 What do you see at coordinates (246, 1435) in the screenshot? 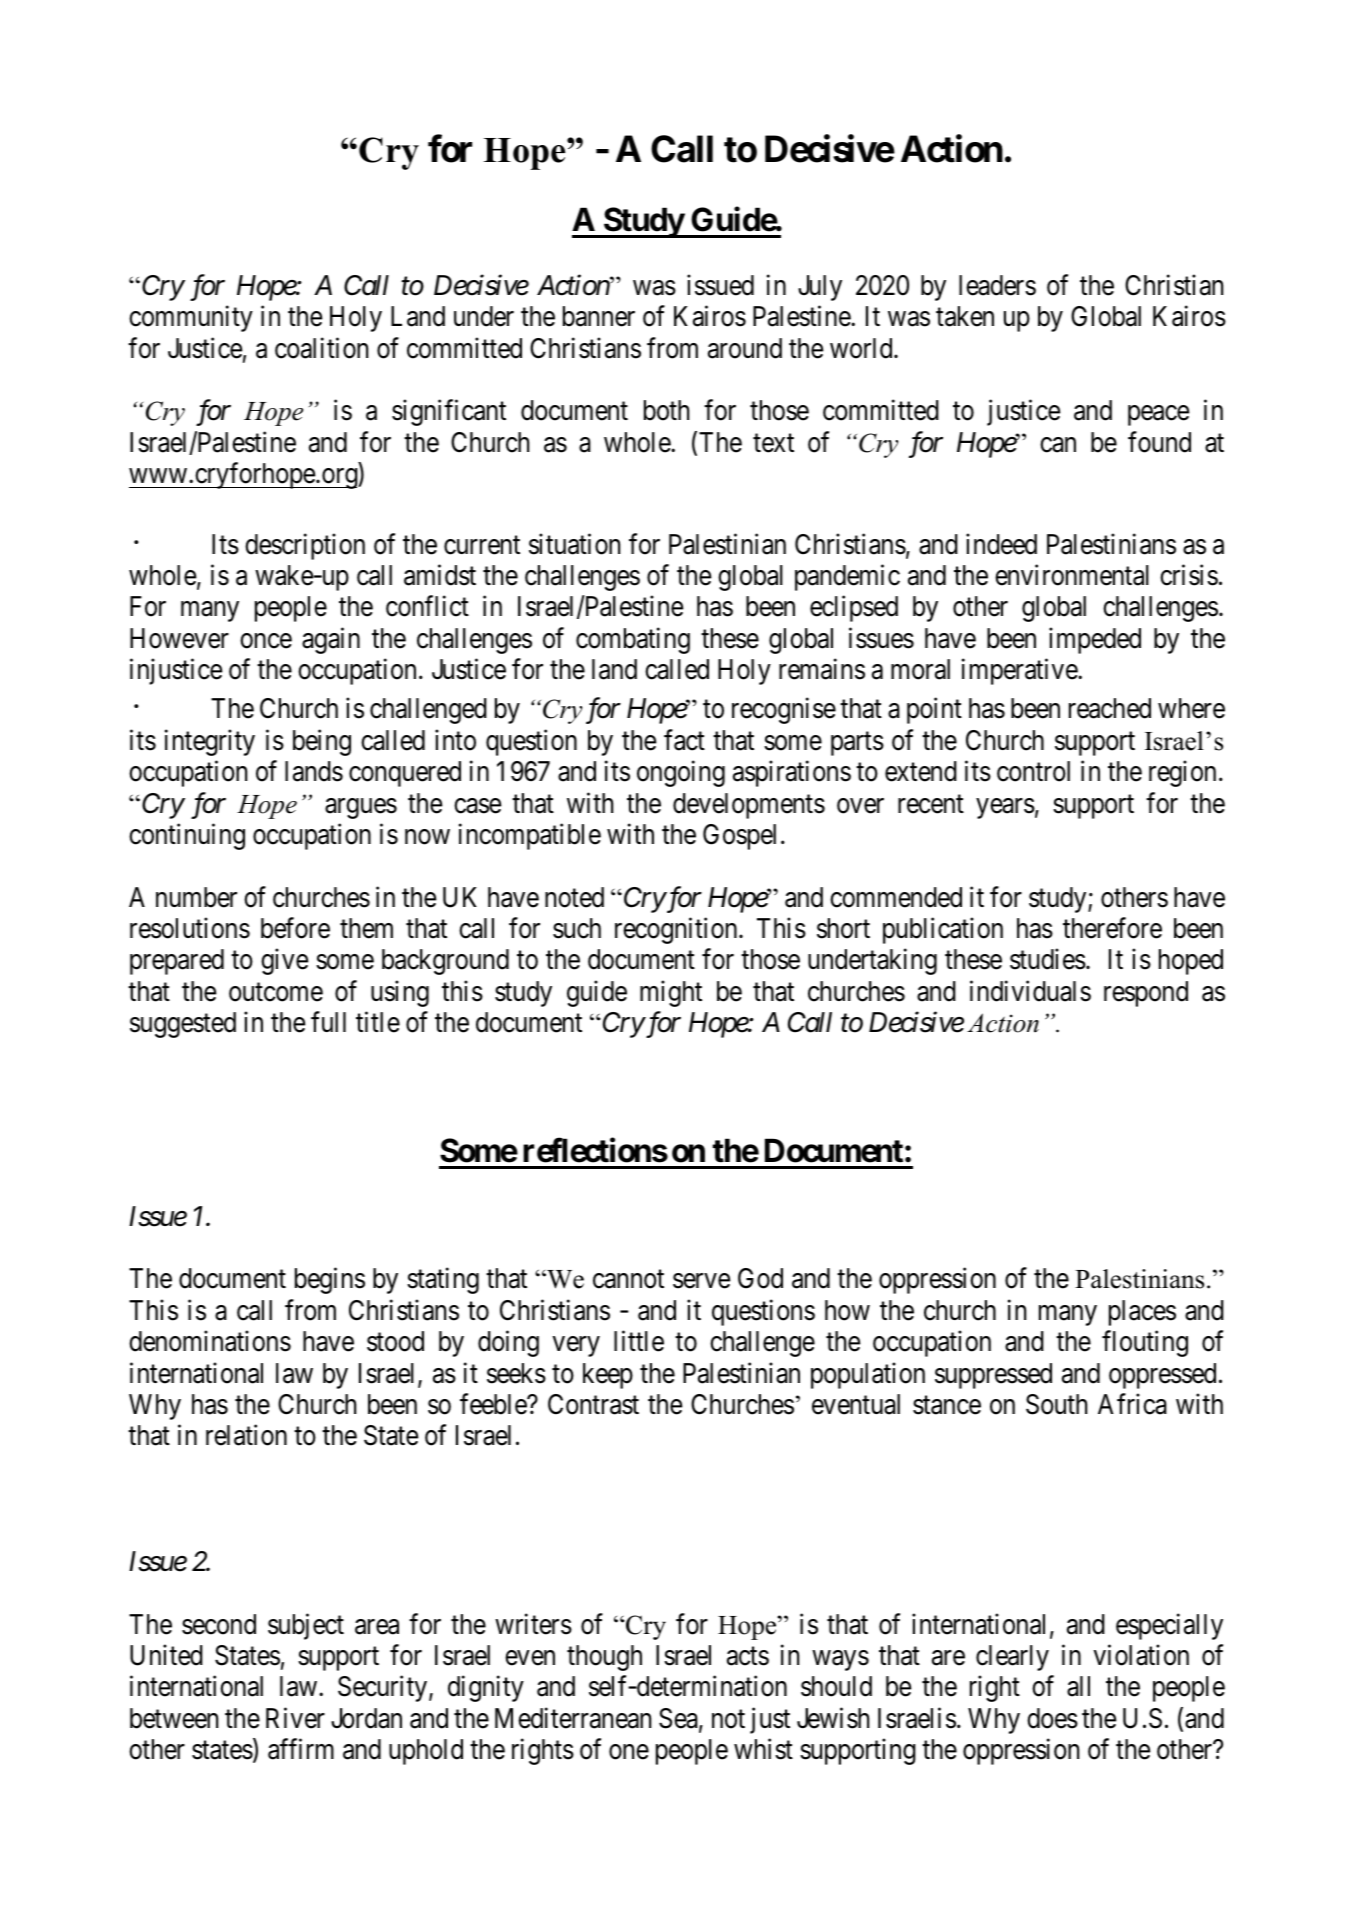
I see `relation` at bounding box center [246, 1435].
